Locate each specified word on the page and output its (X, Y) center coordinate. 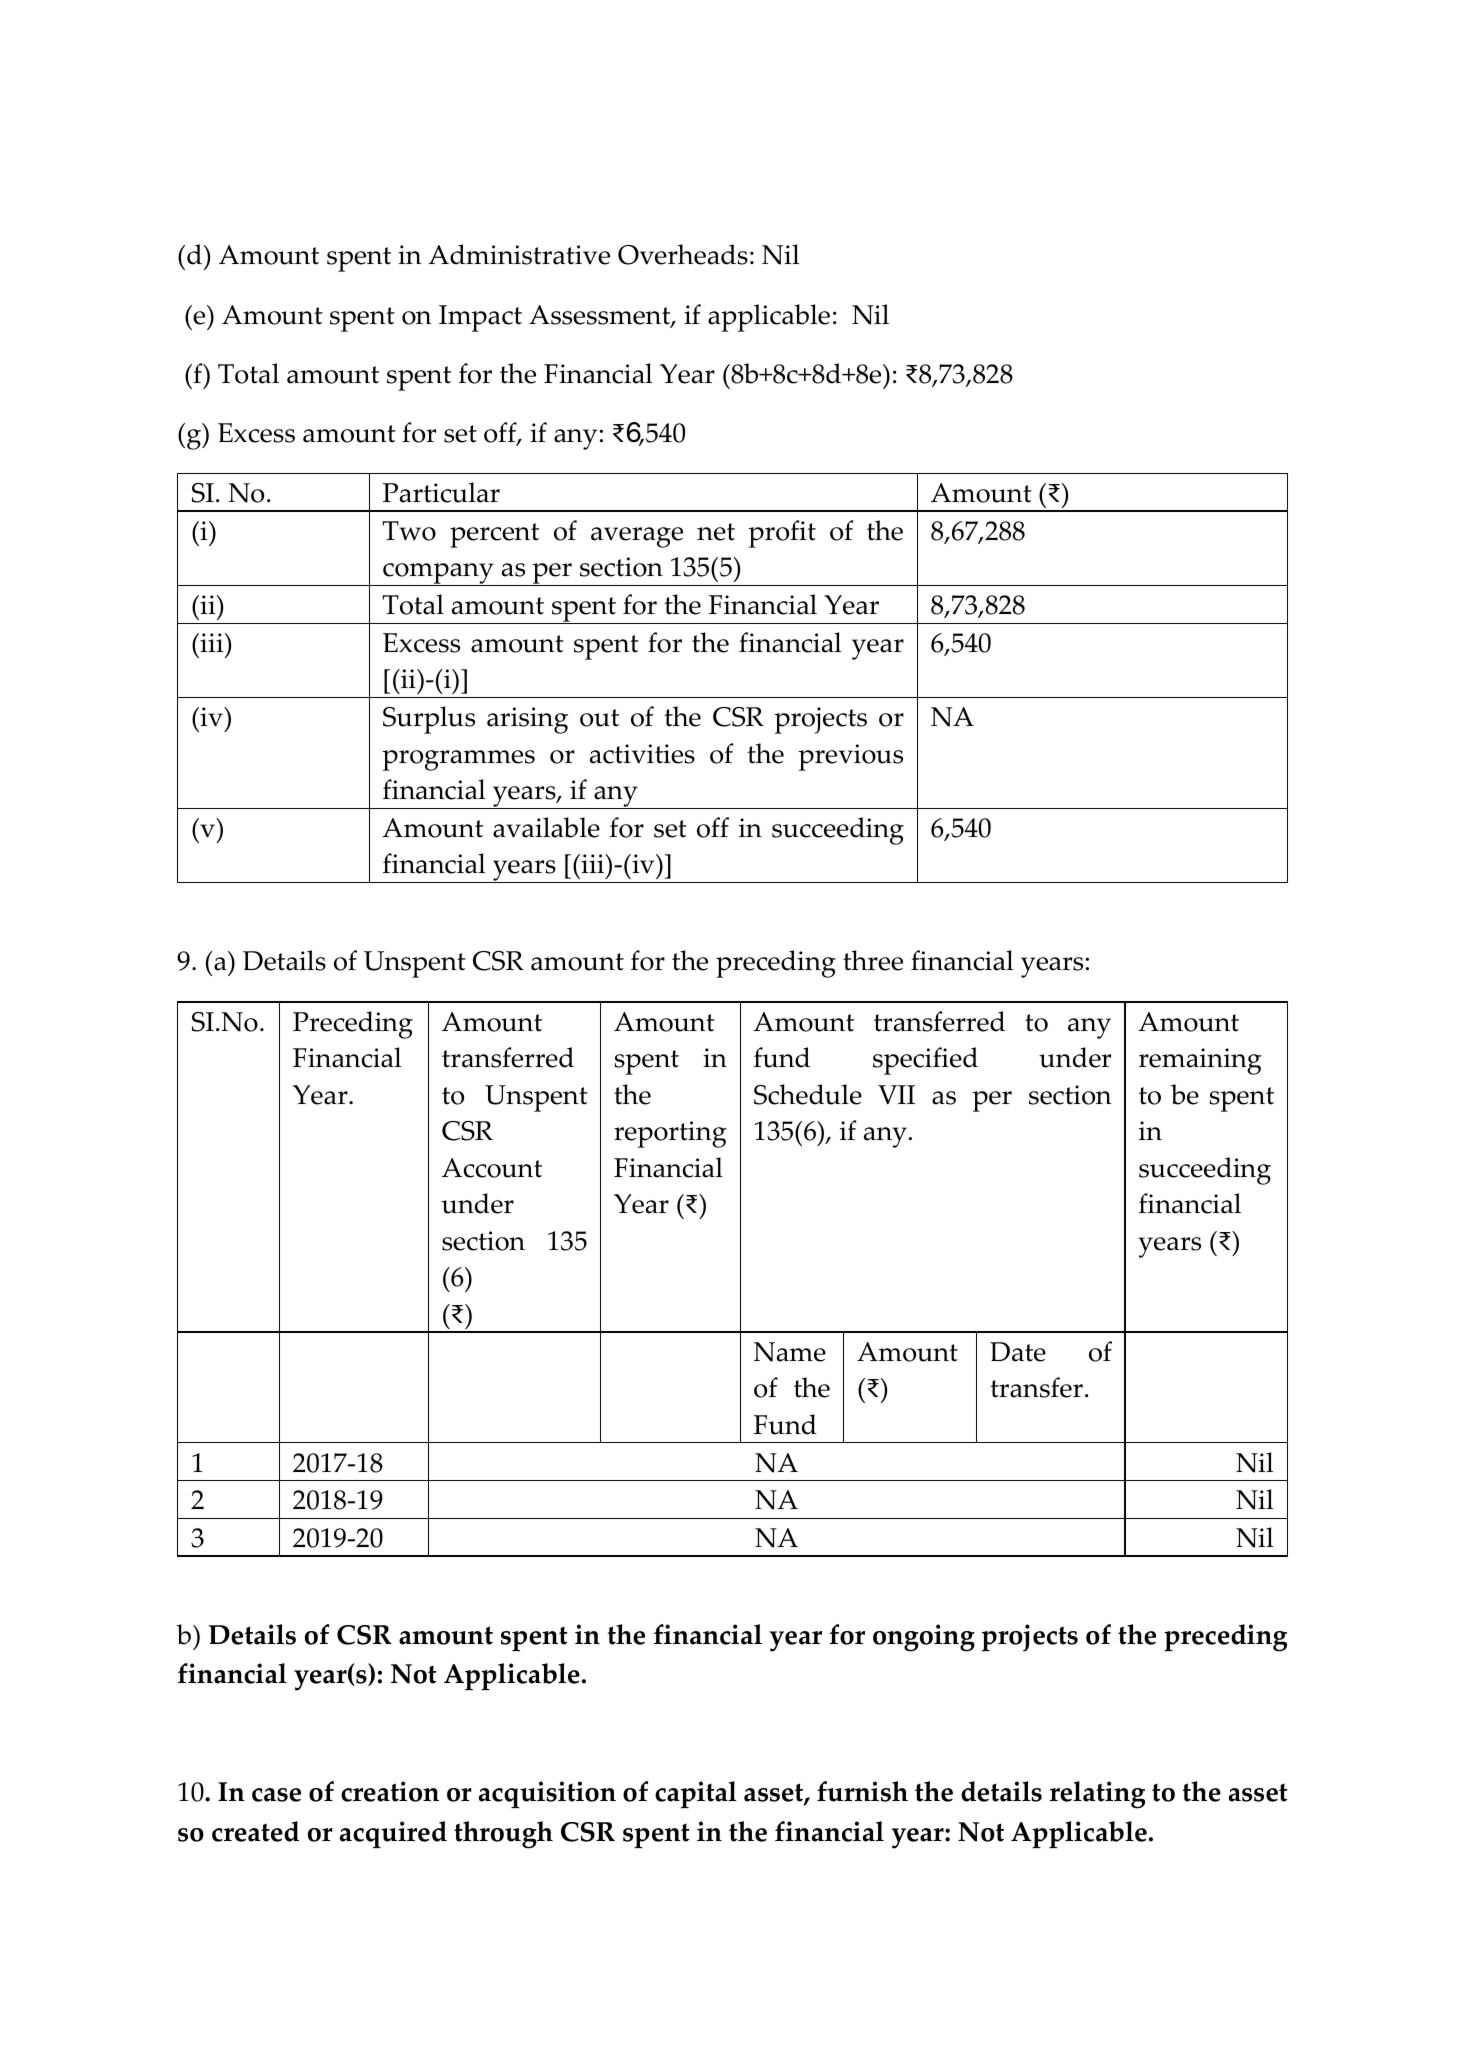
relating (1097, 1795)
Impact (480, 318)
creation (390, 1791)
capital (696, 1795)
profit (782, 534)
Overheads (683, 254)
